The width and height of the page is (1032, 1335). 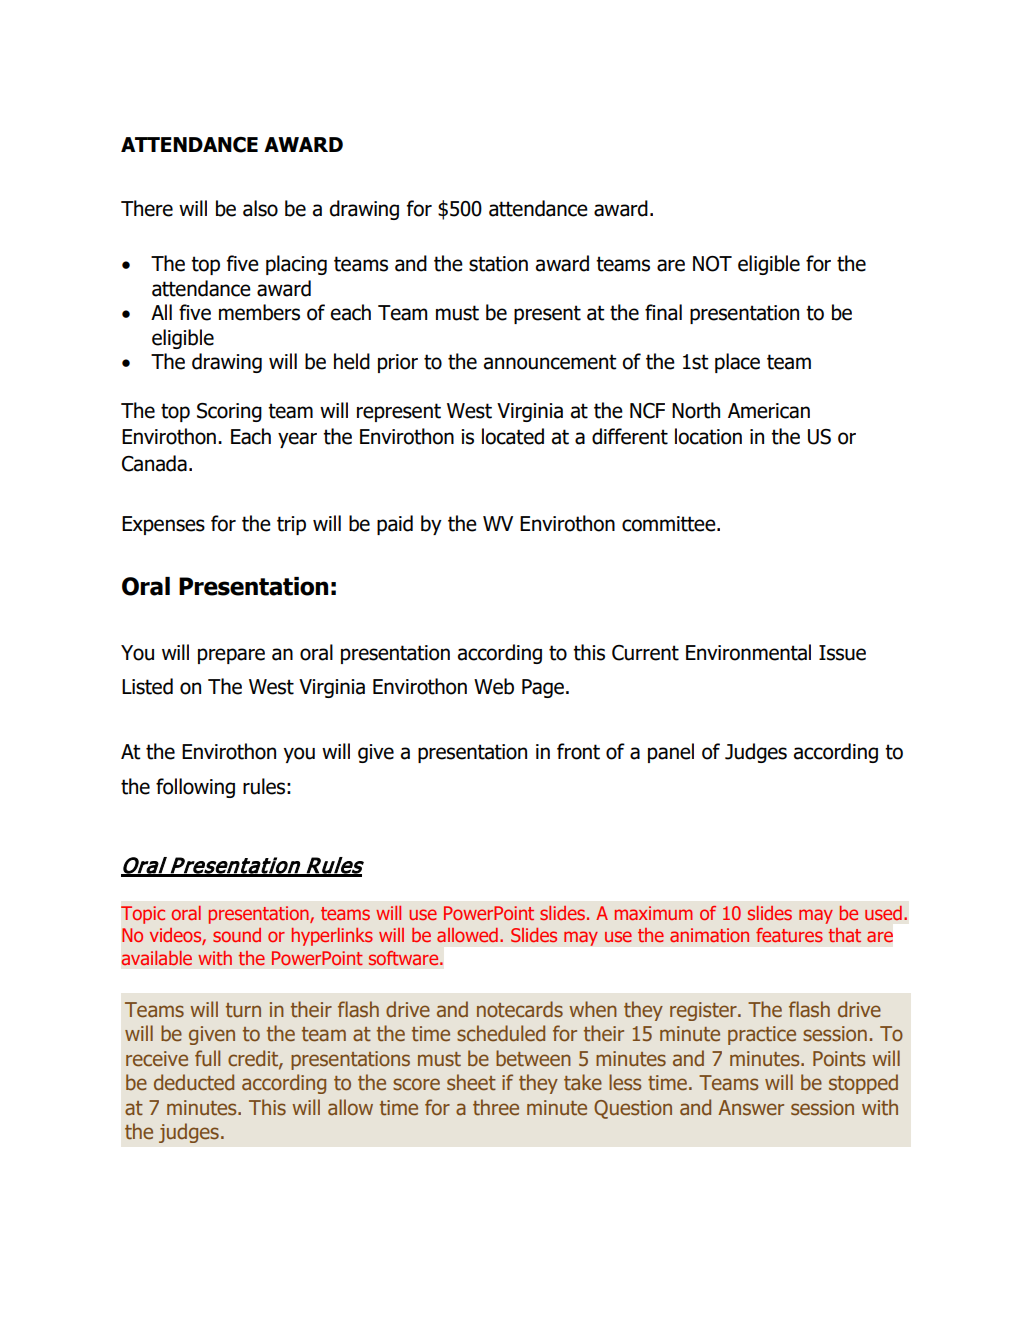 What do you see at coordinates (260, 208) in the page?
I see `also` at bounding box center [260, 208].
